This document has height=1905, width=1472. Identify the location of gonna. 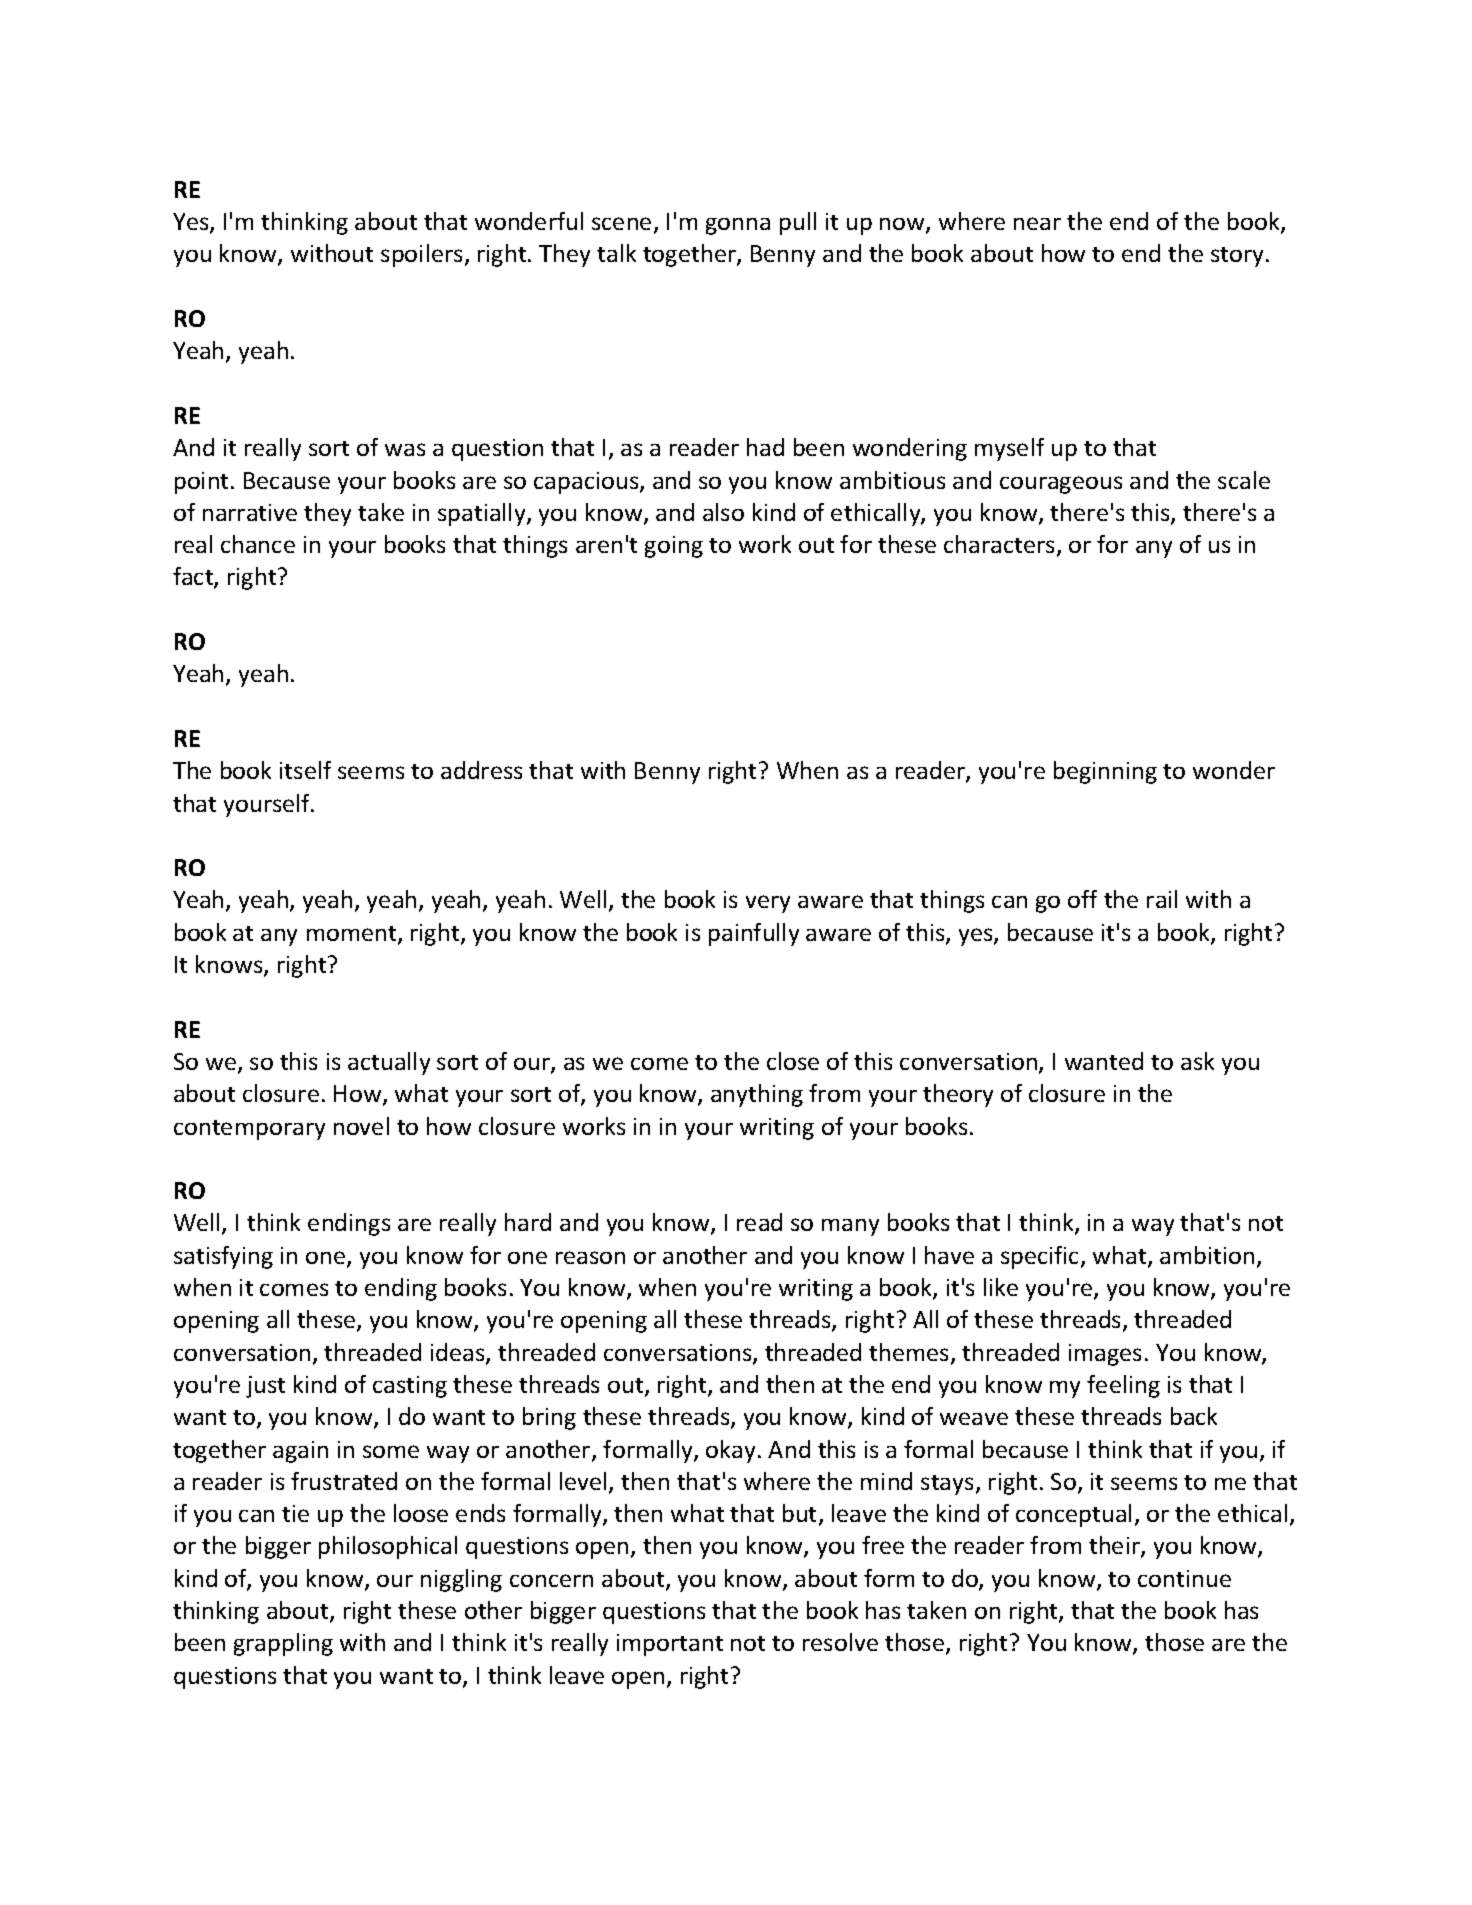
(738, 226).
